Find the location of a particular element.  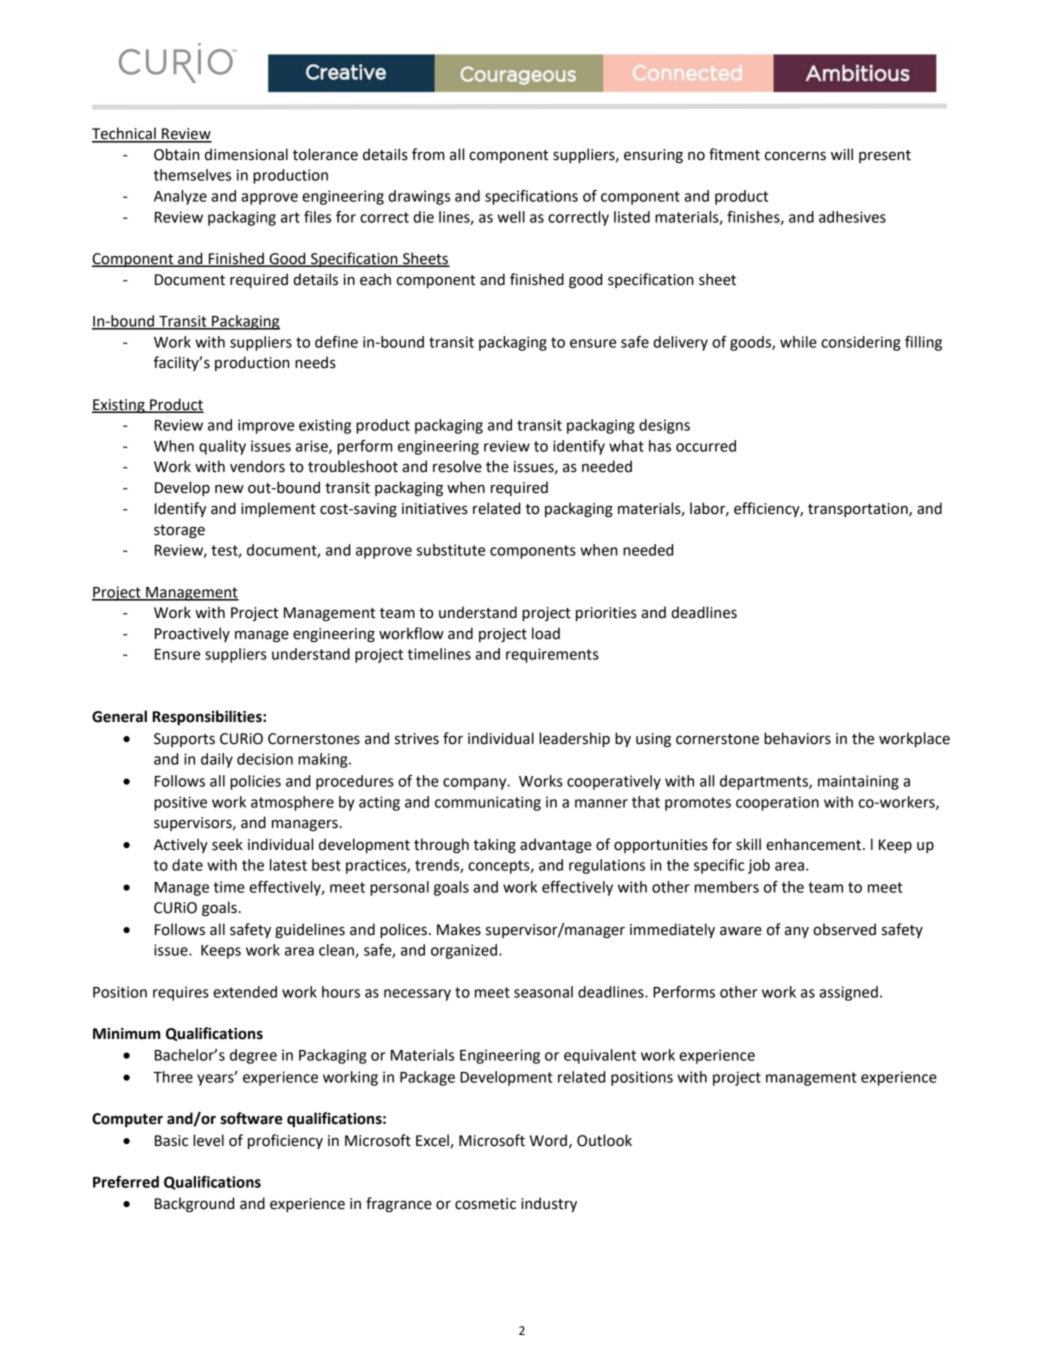

level is located at coordinates (208, 1140).
